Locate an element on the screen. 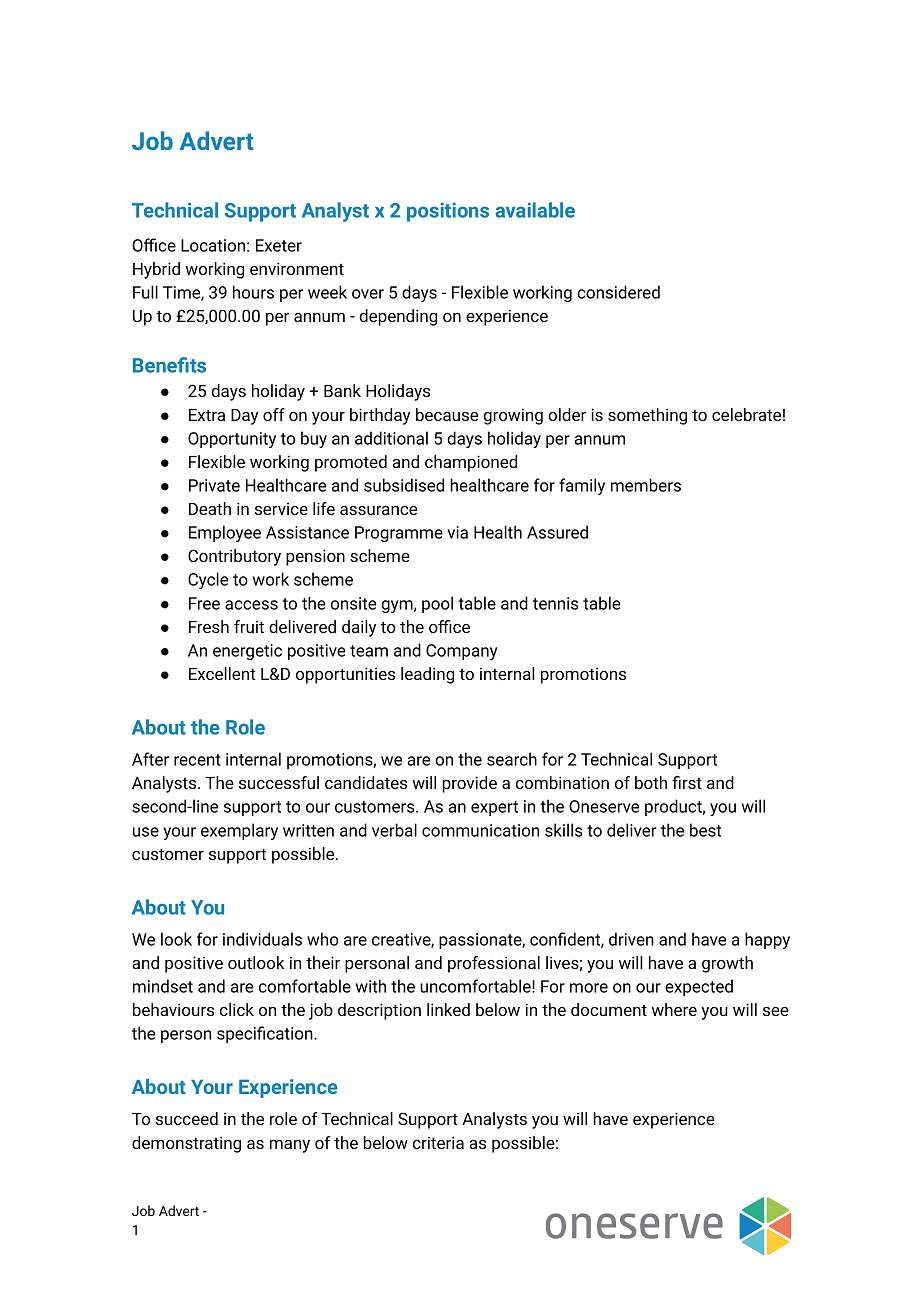 The height and width of the screenshot is (1307, 924). criteria is located at coordinates (438, 1142).
